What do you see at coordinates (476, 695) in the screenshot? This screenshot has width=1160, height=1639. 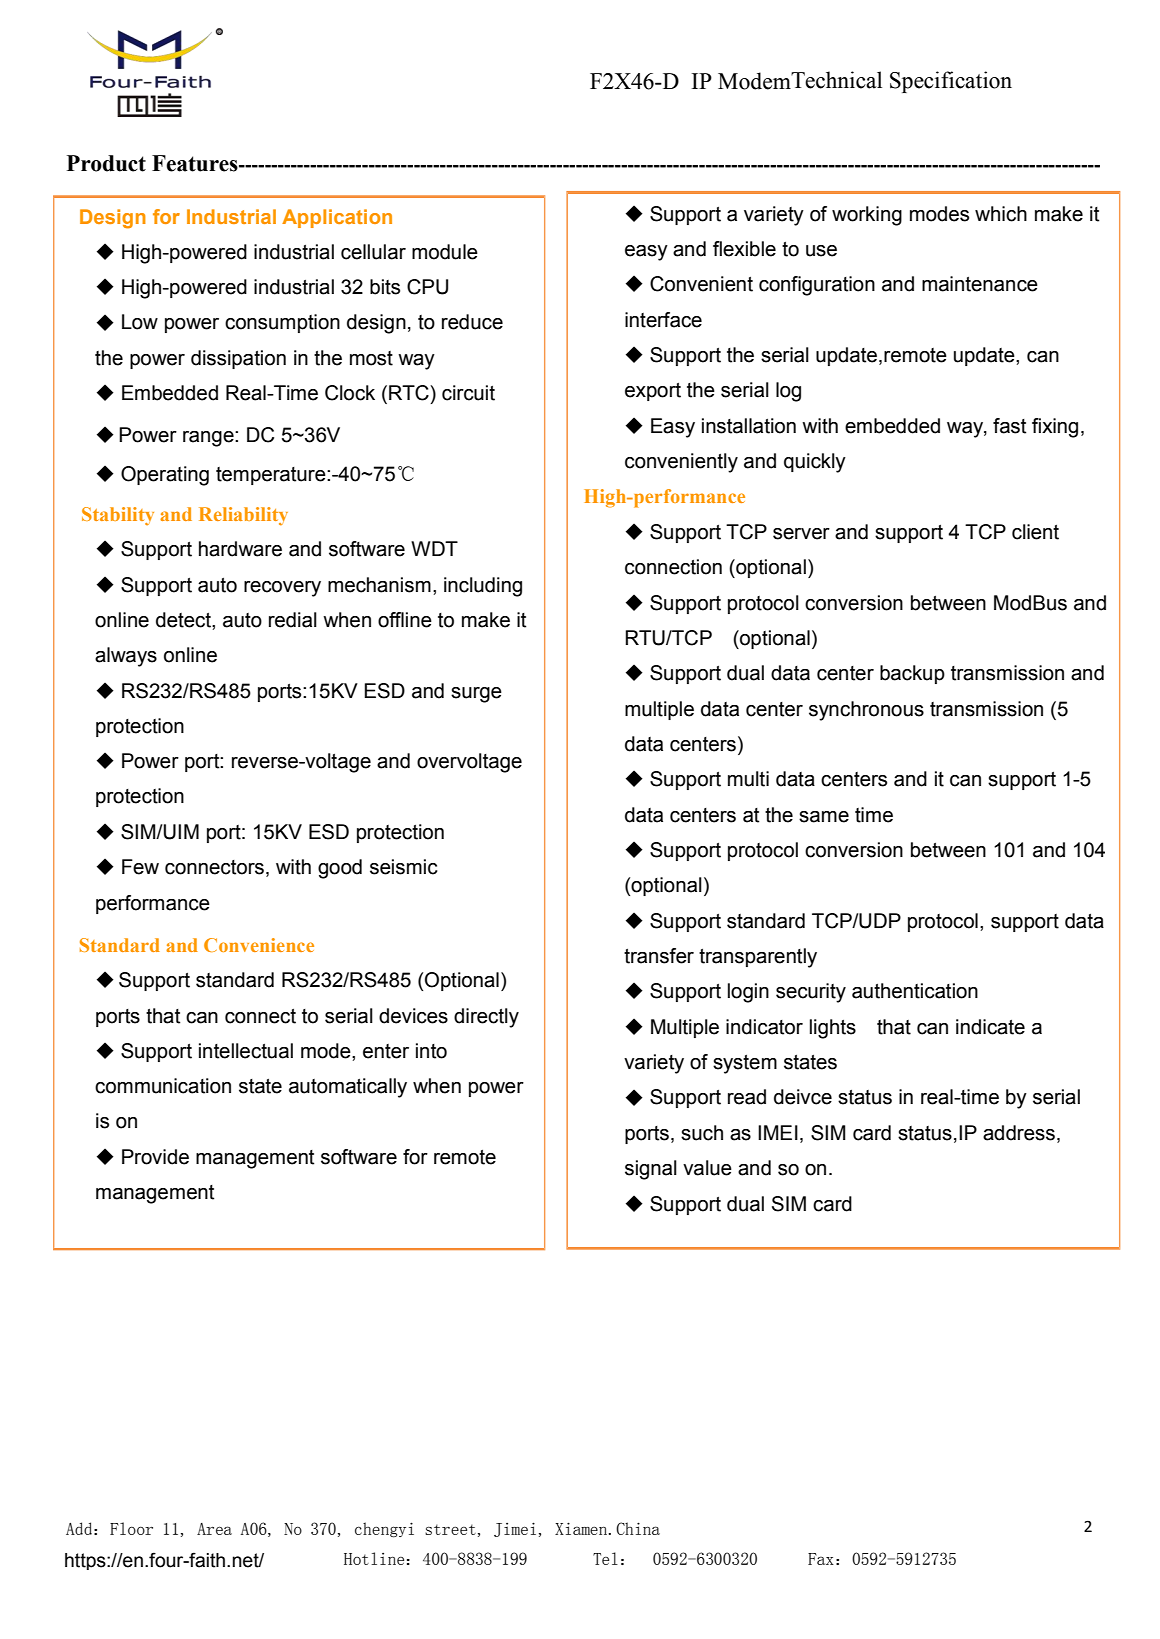 I see `surge` at bounding box center [476, 695].
